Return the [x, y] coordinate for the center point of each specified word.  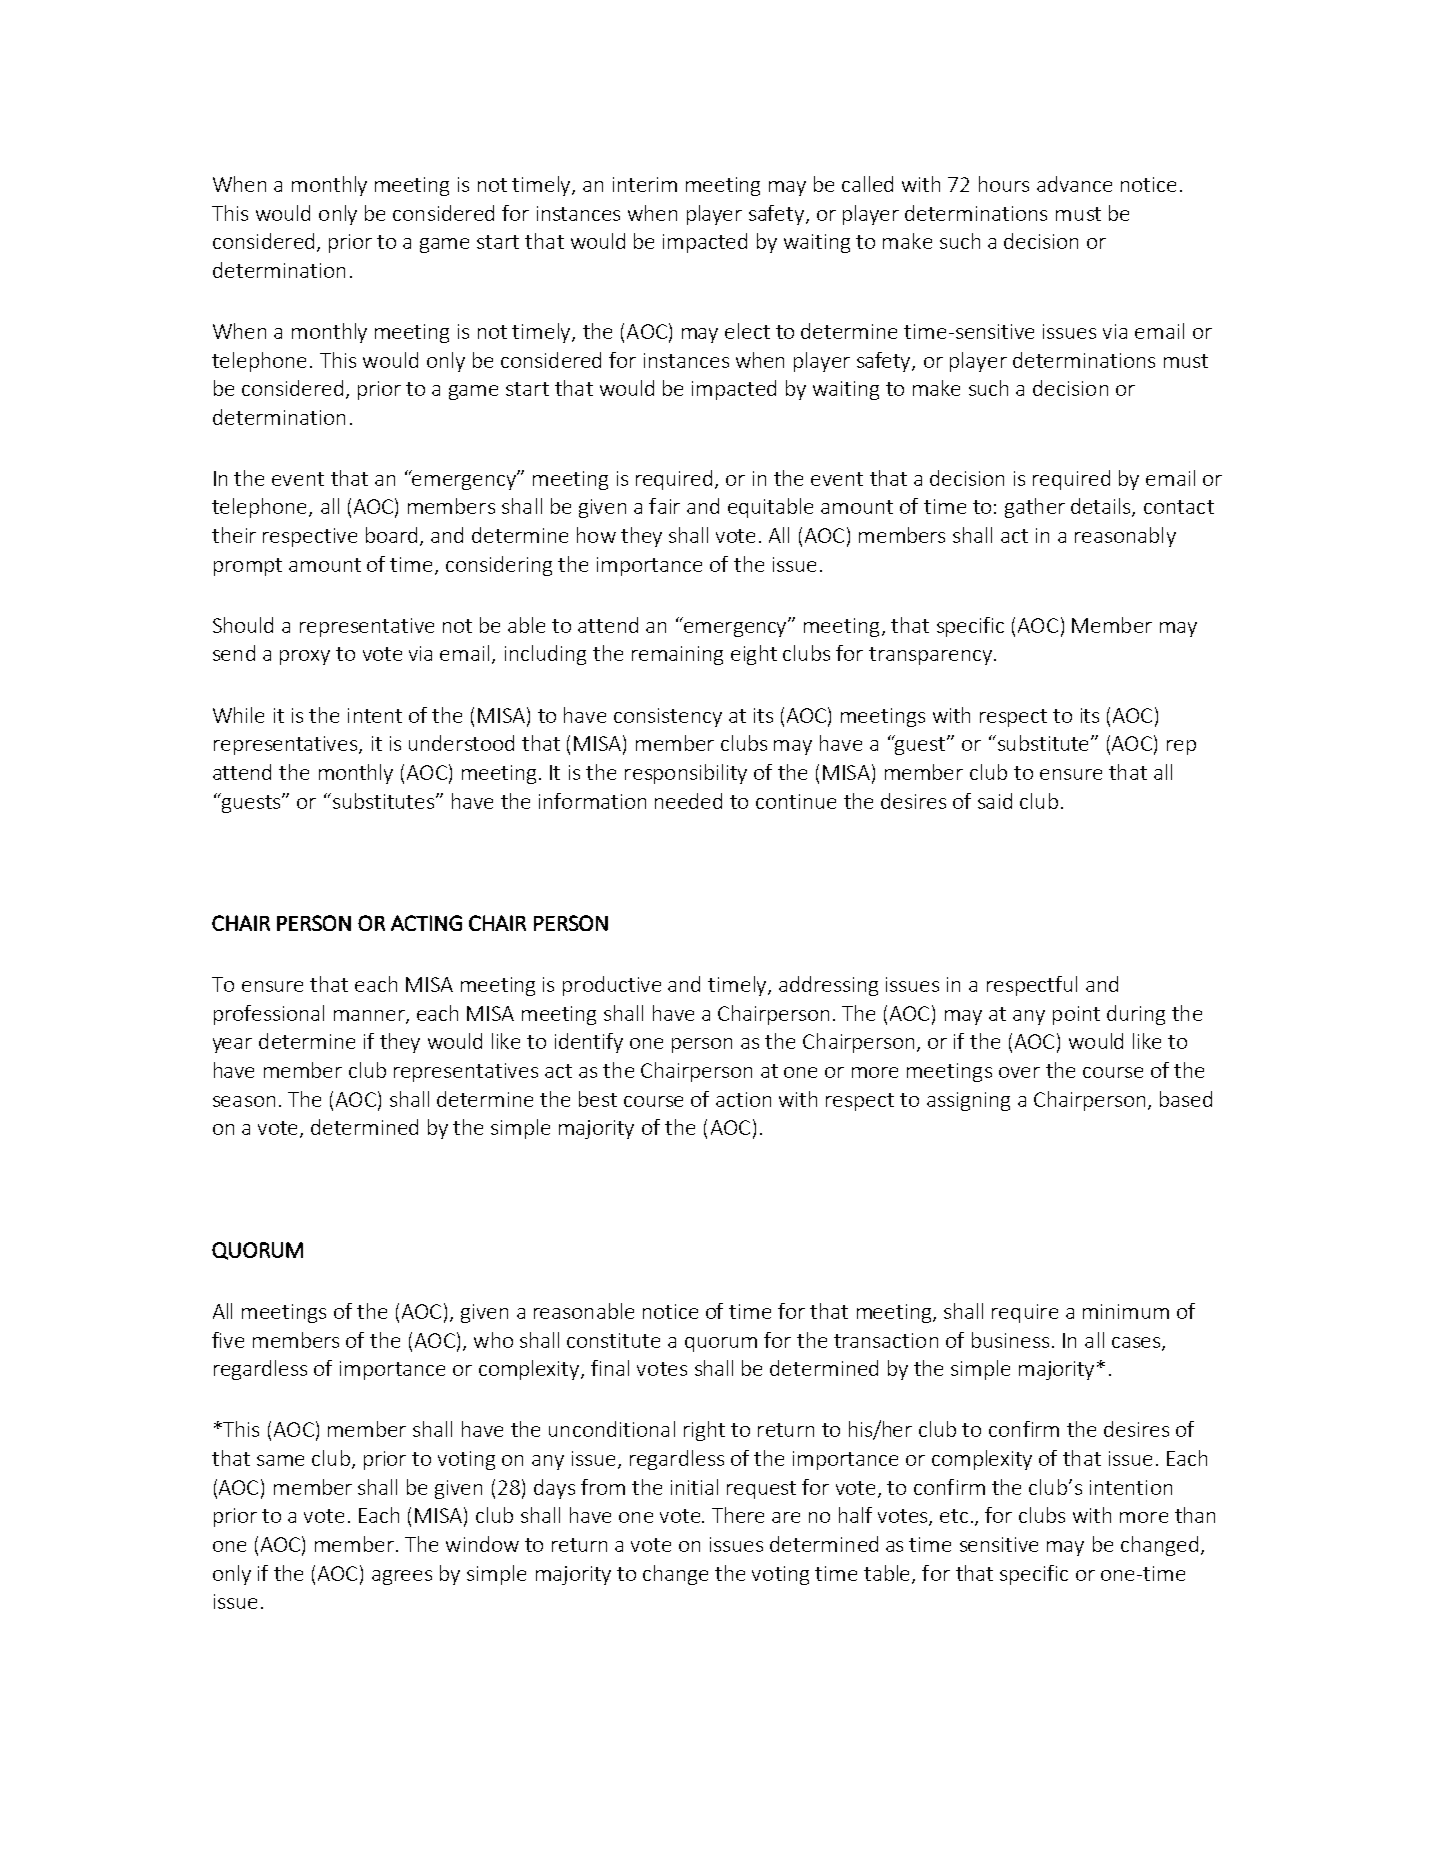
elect [747, 331]
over [1019, 1072]
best [598, 1099]
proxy [305, 657]
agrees [402, 1577]
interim [645, 184]
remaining [677, 655]
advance [1074, 184]
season [244, 1101]
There [738, 1515]
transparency [930, 656]
